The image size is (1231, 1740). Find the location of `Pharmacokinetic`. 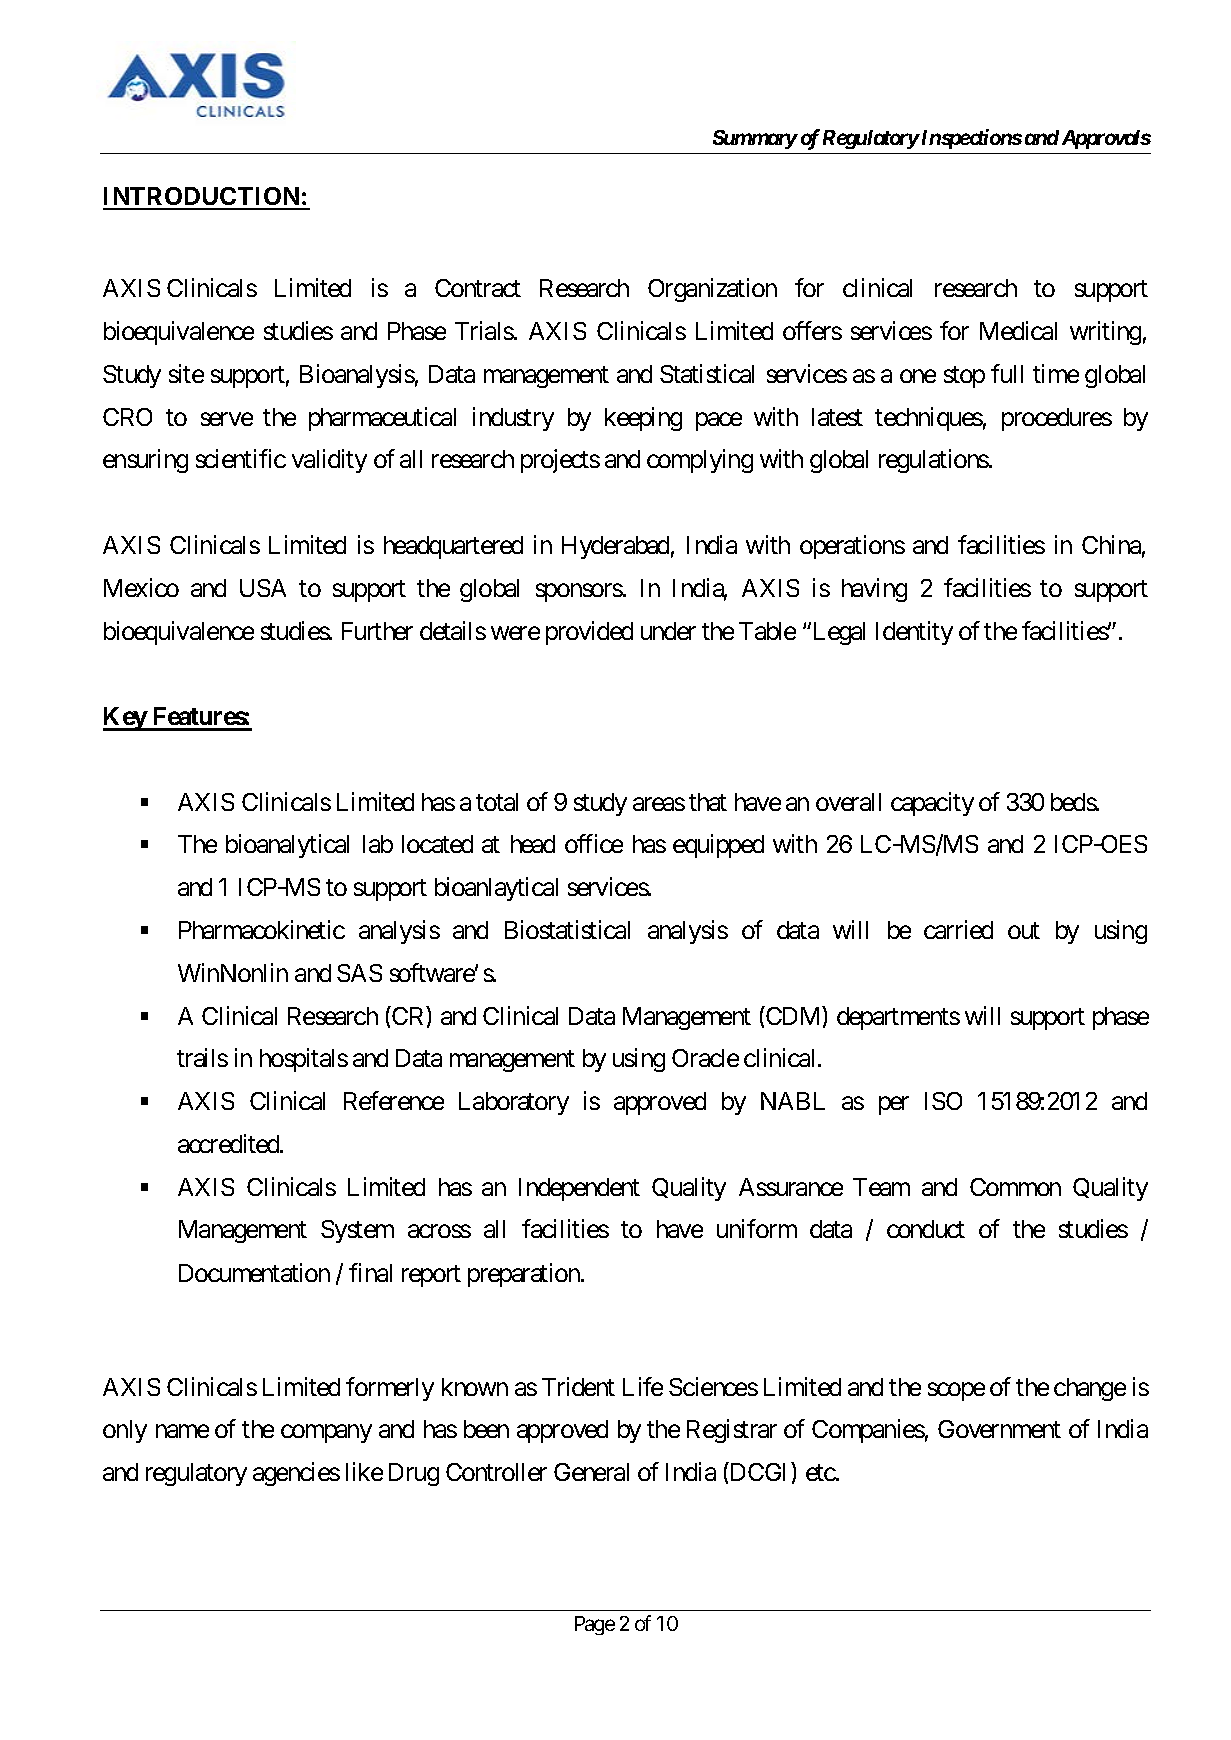

Pharmacokinetic is located at coordinates (262, 929).
